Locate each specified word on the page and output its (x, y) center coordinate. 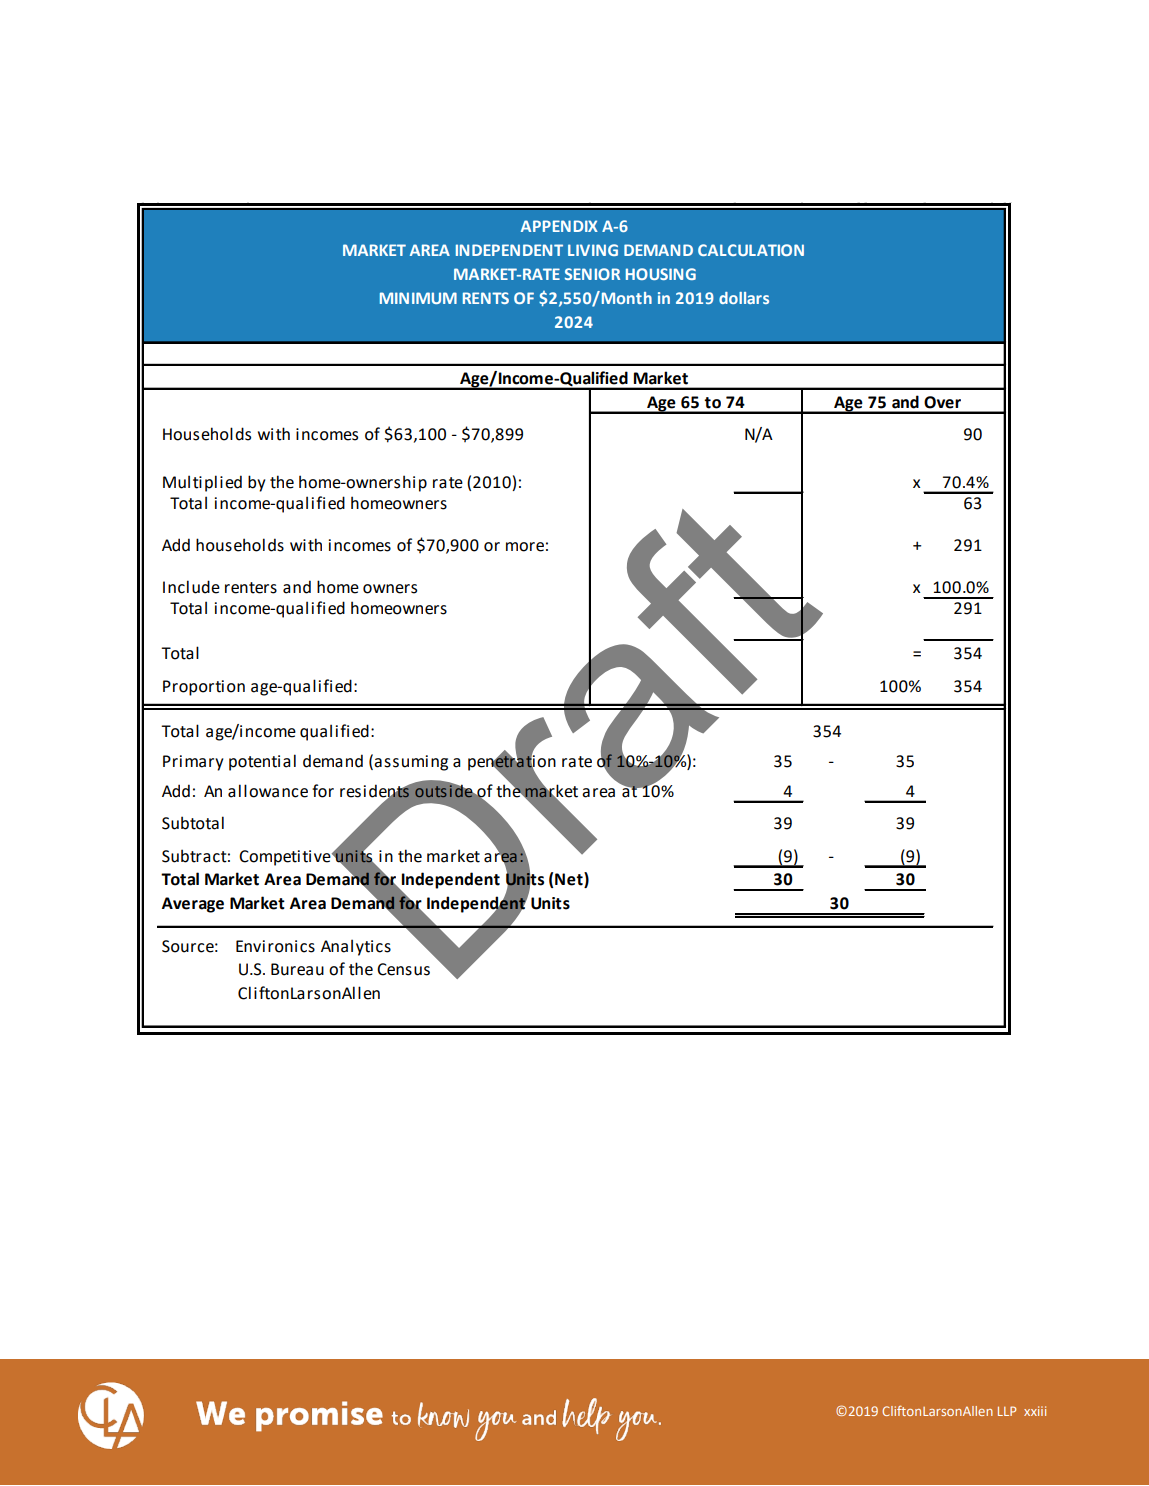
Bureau (297, 969)
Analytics (356, 947)
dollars (744, 298)
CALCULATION (751, 250)
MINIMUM (418, 298)
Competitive (286, 858)
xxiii (1035, 1411)
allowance (268, 791)
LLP (1007, 1411)
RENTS (486, 298)
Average (193, 905)
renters (251, 588)
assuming (411, 763)
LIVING (593, 250)
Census (403, 969)
